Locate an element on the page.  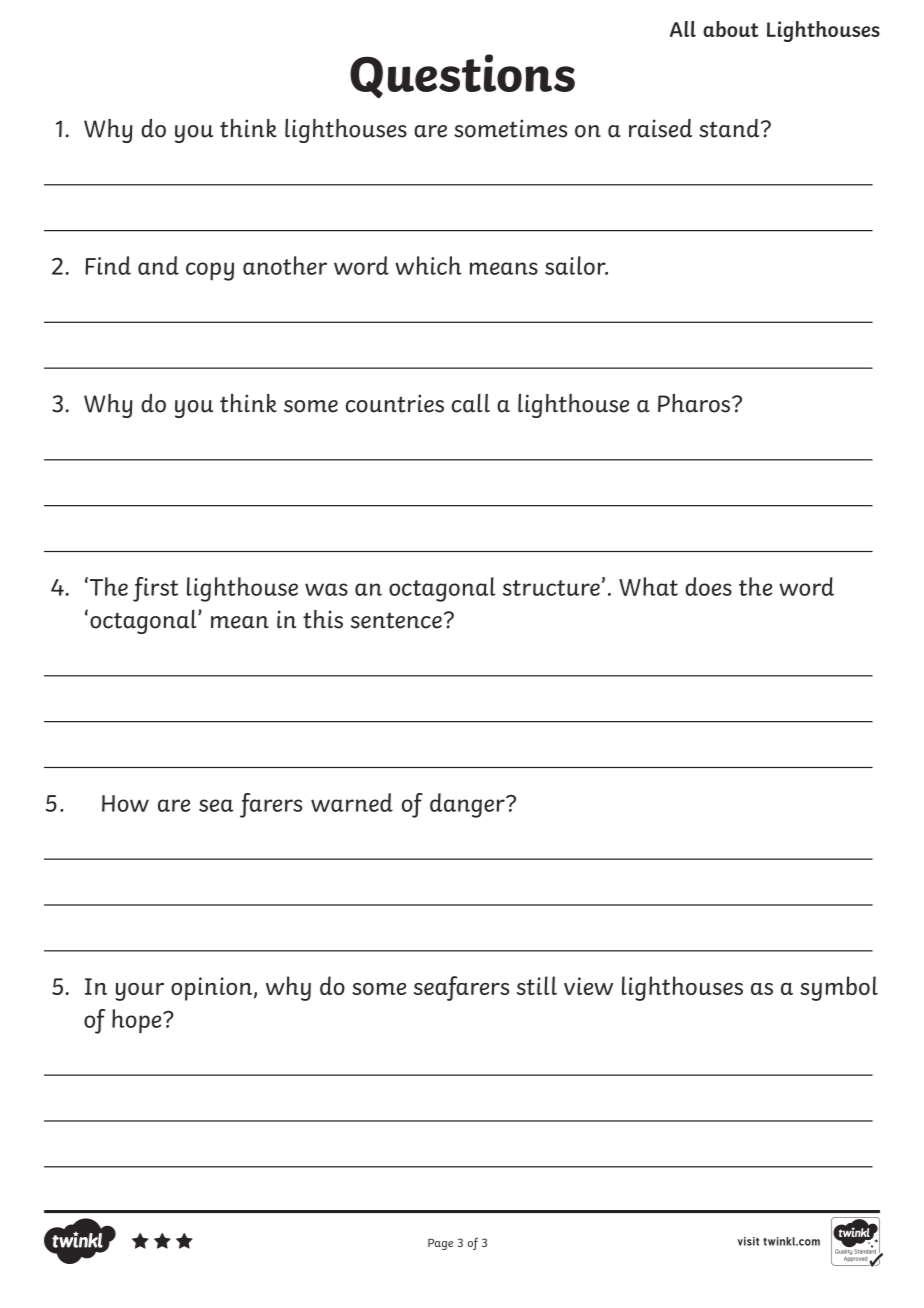
Page is located at coordinates (440, 1244).
